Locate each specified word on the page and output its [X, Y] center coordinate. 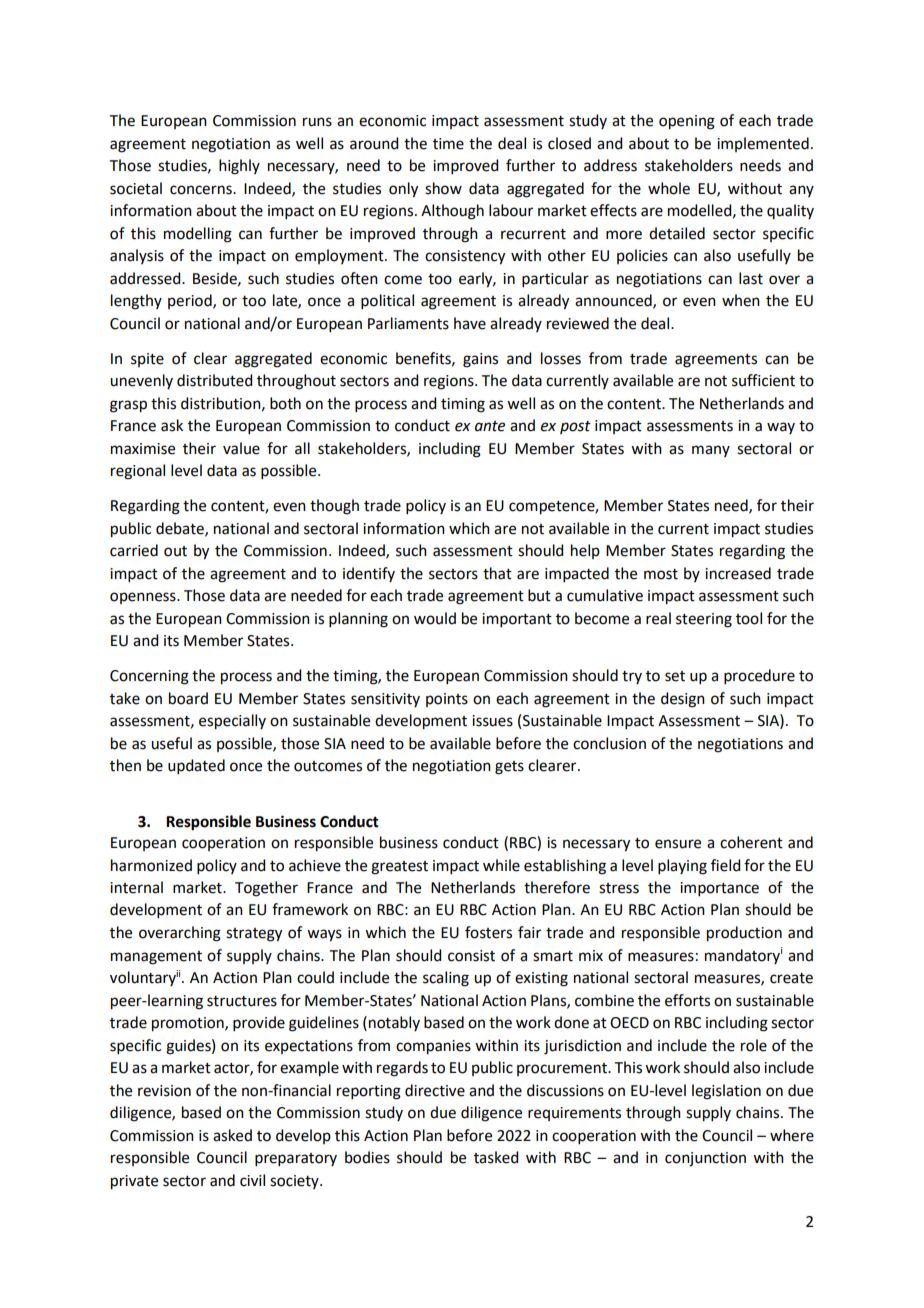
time [448, 144]
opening [687, 122]
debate [181, 529]
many [711, 451]
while [501, 865]
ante [490, 426]
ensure [678, 844]
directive [435, 1090]
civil [252, 1180]
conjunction [705, 1159]
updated [196, 766]
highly [239, 167]
